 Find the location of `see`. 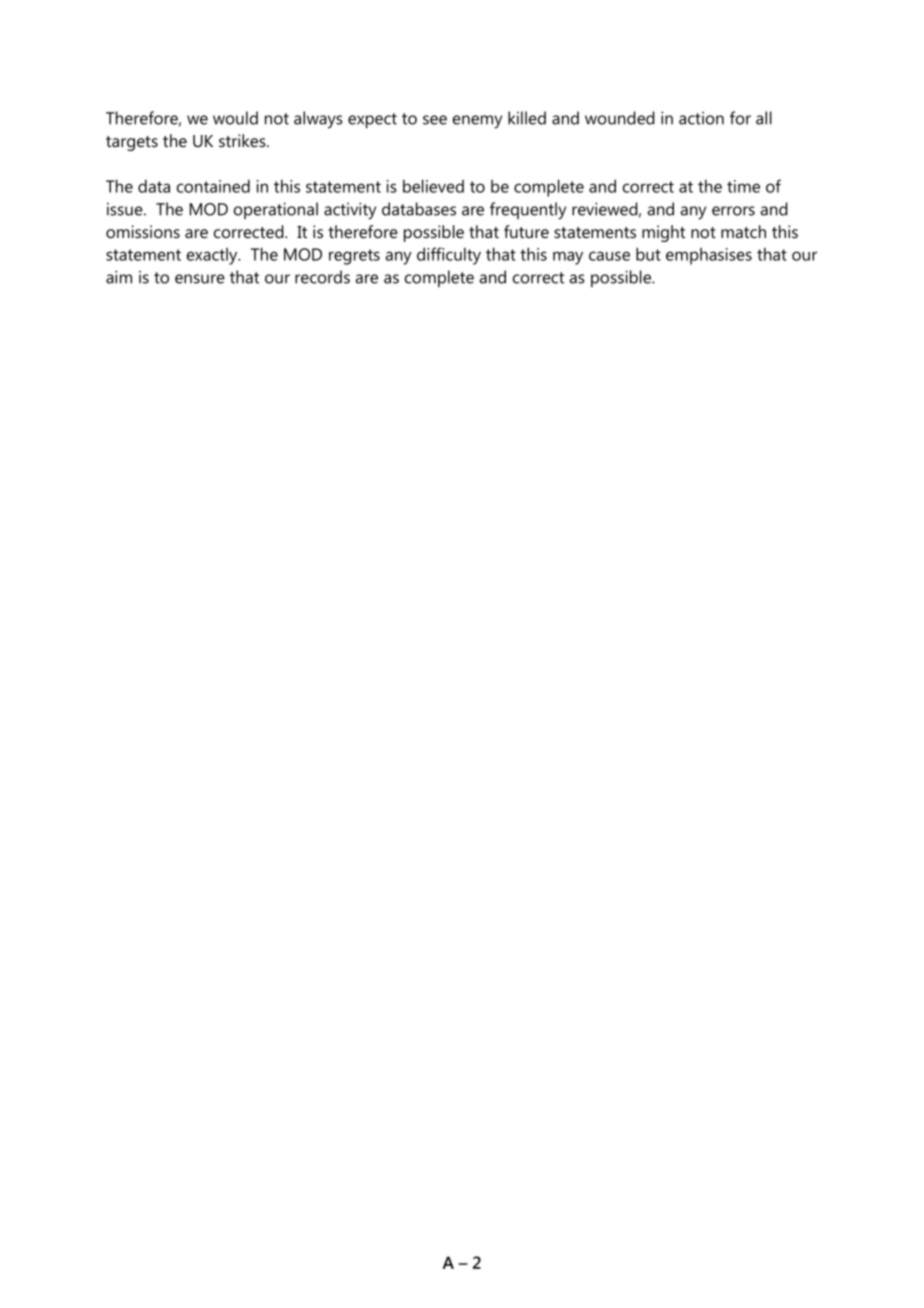

see is located at coordinates (435, 120).
